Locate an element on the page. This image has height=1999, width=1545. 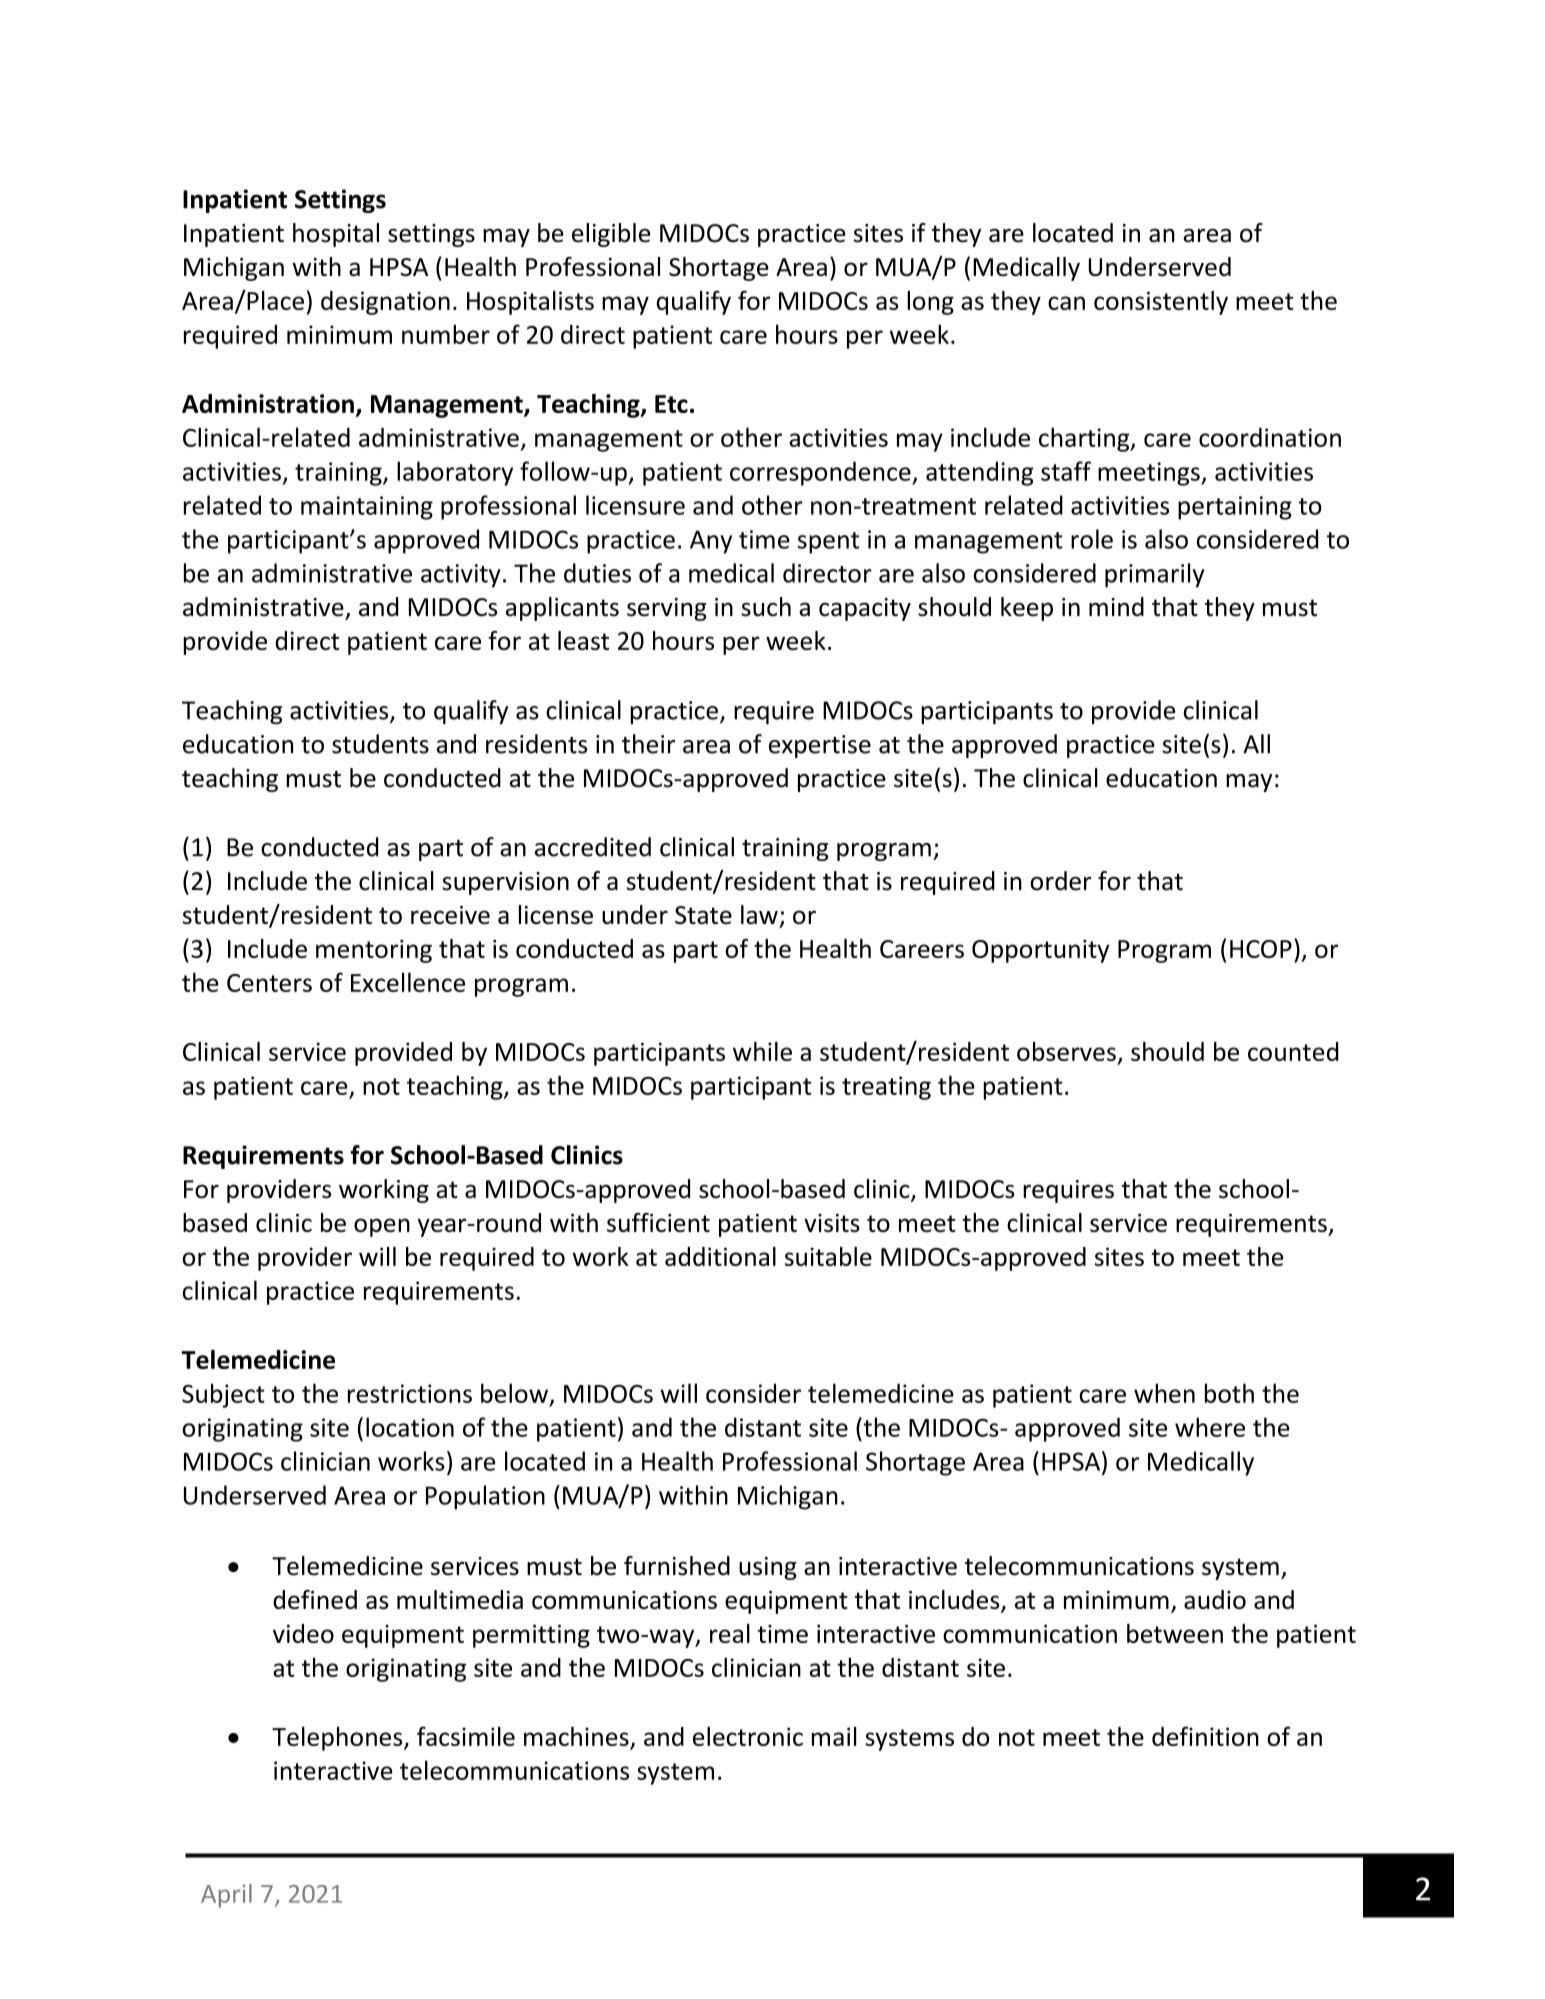
such is located at coordinates (766, 607).
